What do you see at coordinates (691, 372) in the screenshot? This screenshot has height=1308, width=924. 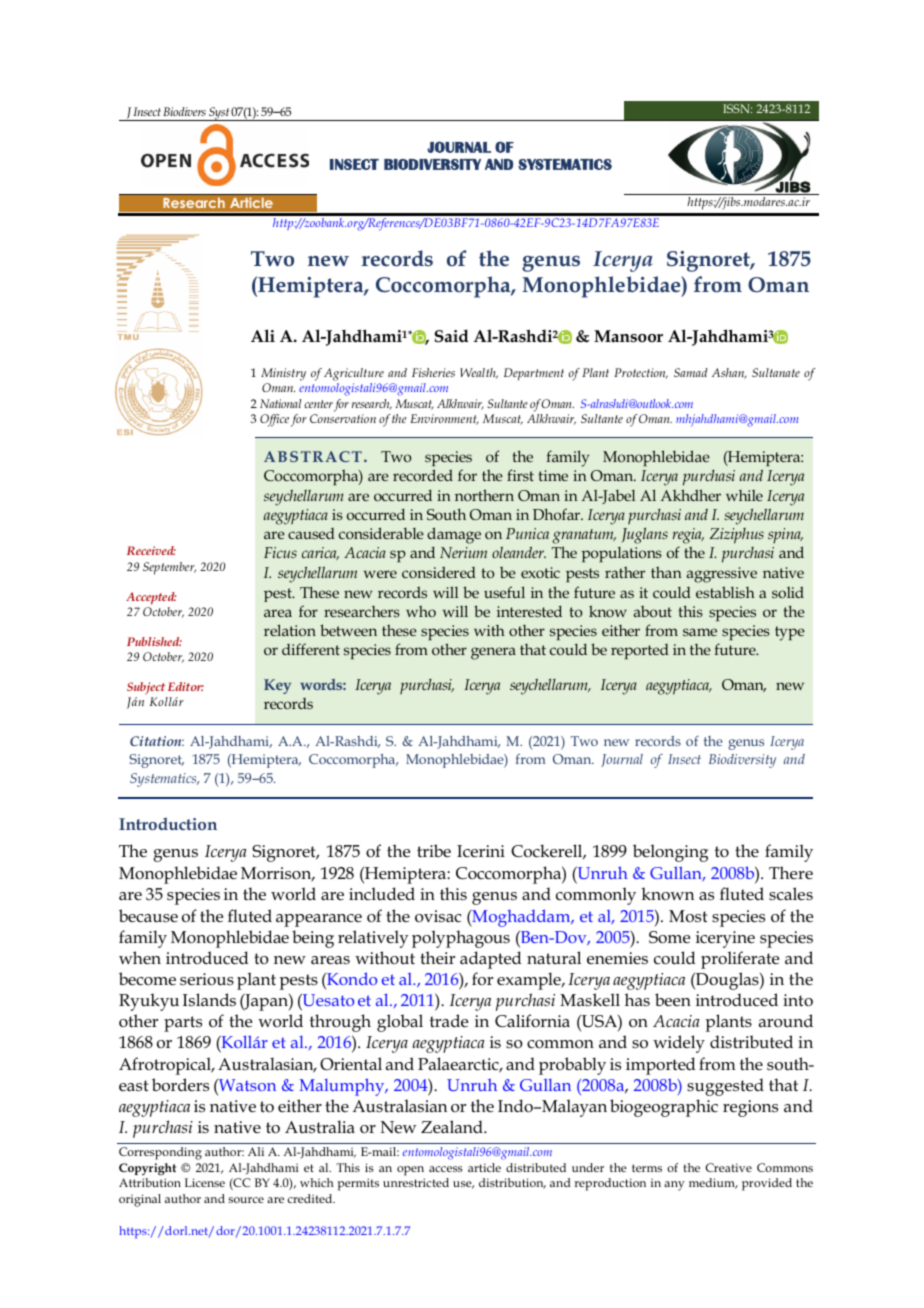 I see `Samad` at bounding box center [691, 372].
